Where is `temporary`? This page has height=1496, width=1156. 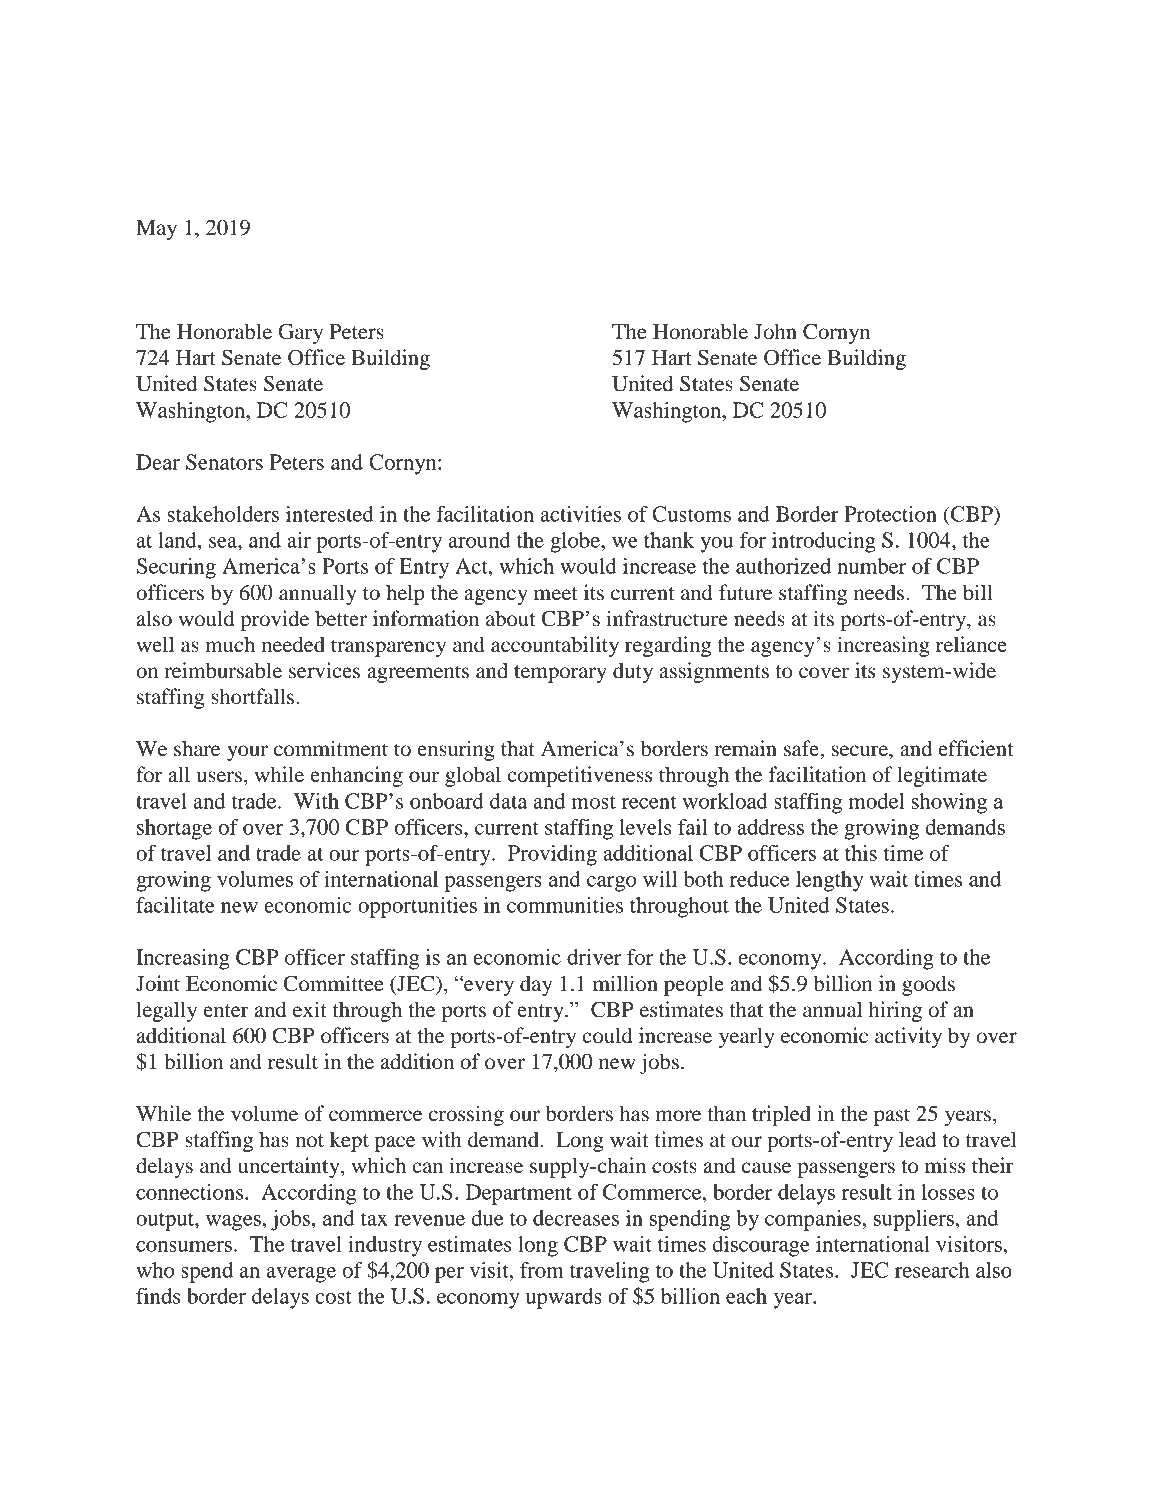
temporary is located at coordinates (560, 674).
